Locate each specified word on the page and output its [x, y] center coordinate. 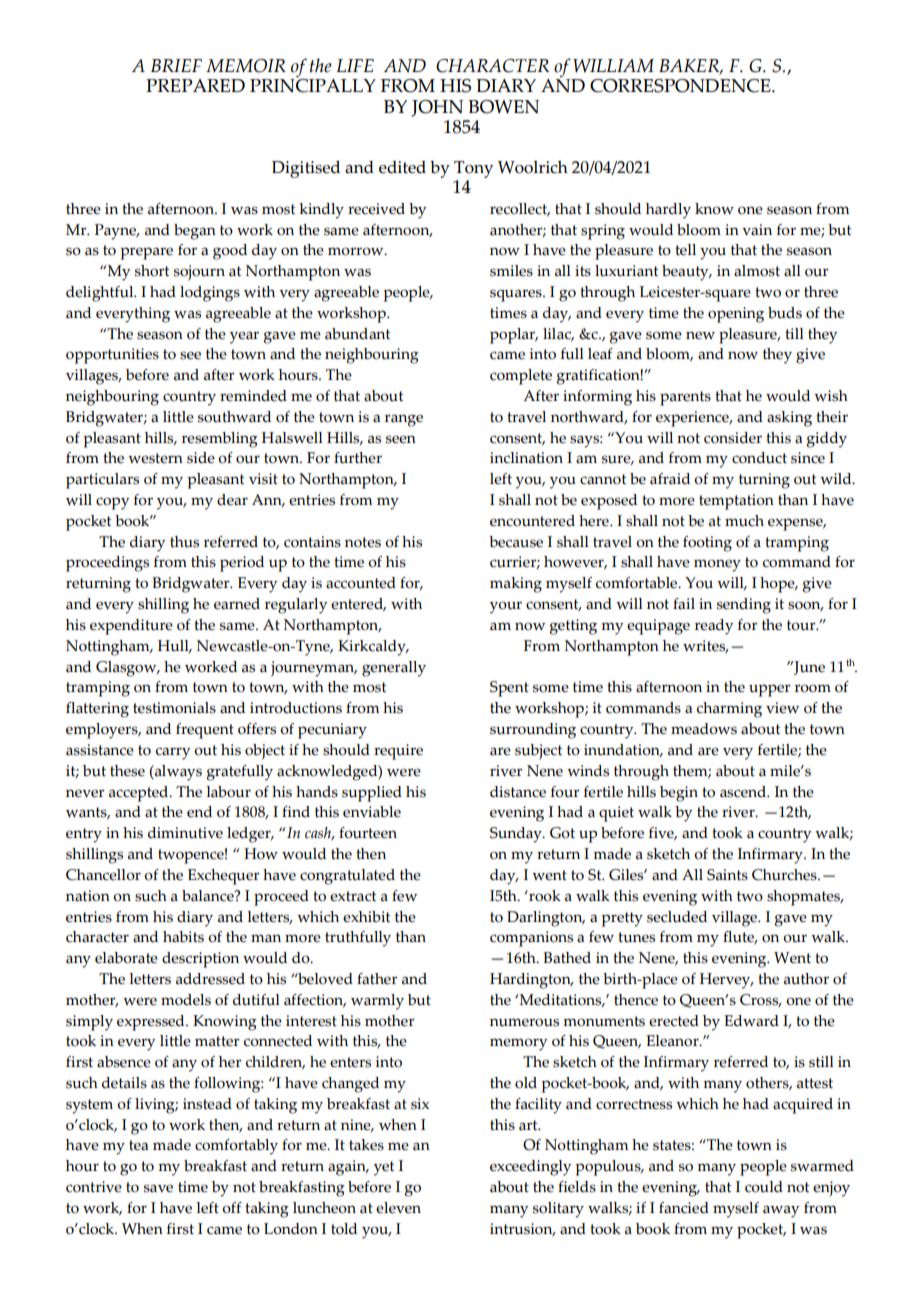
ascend [744, 792]
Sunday [517, 835]
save [158, 1188]
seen [401, 439]
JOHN [437, 108]
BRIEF [176, 65]
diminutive [185, 833]
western [155, 458]
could [764, 1187]
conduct [759, 458]
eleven [398, 1208]
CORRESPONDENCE [681, 86]
